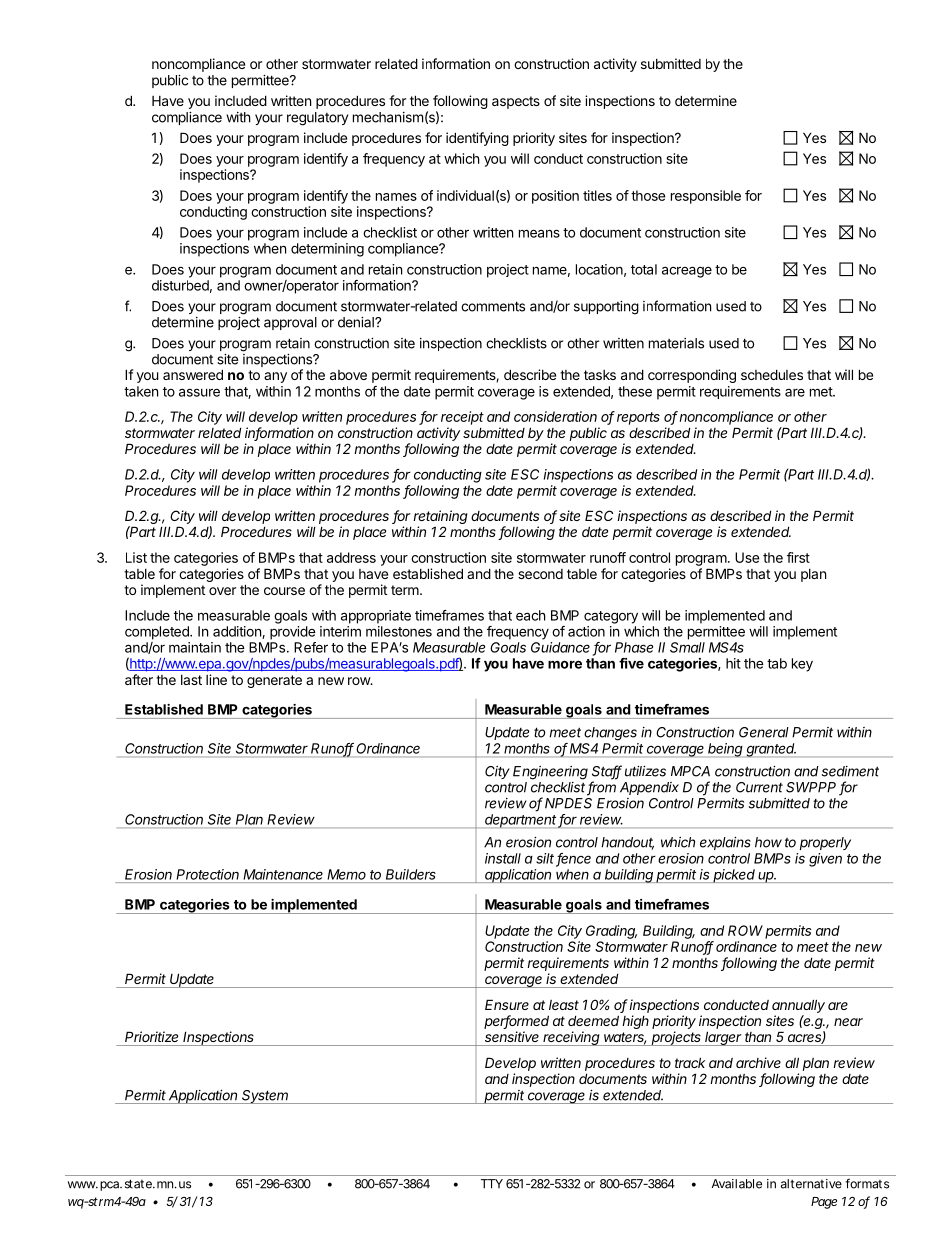  What do you see at coordinates (706, 197) in the screenshot?
I see `responsible` at bounding box center [706, 197].
